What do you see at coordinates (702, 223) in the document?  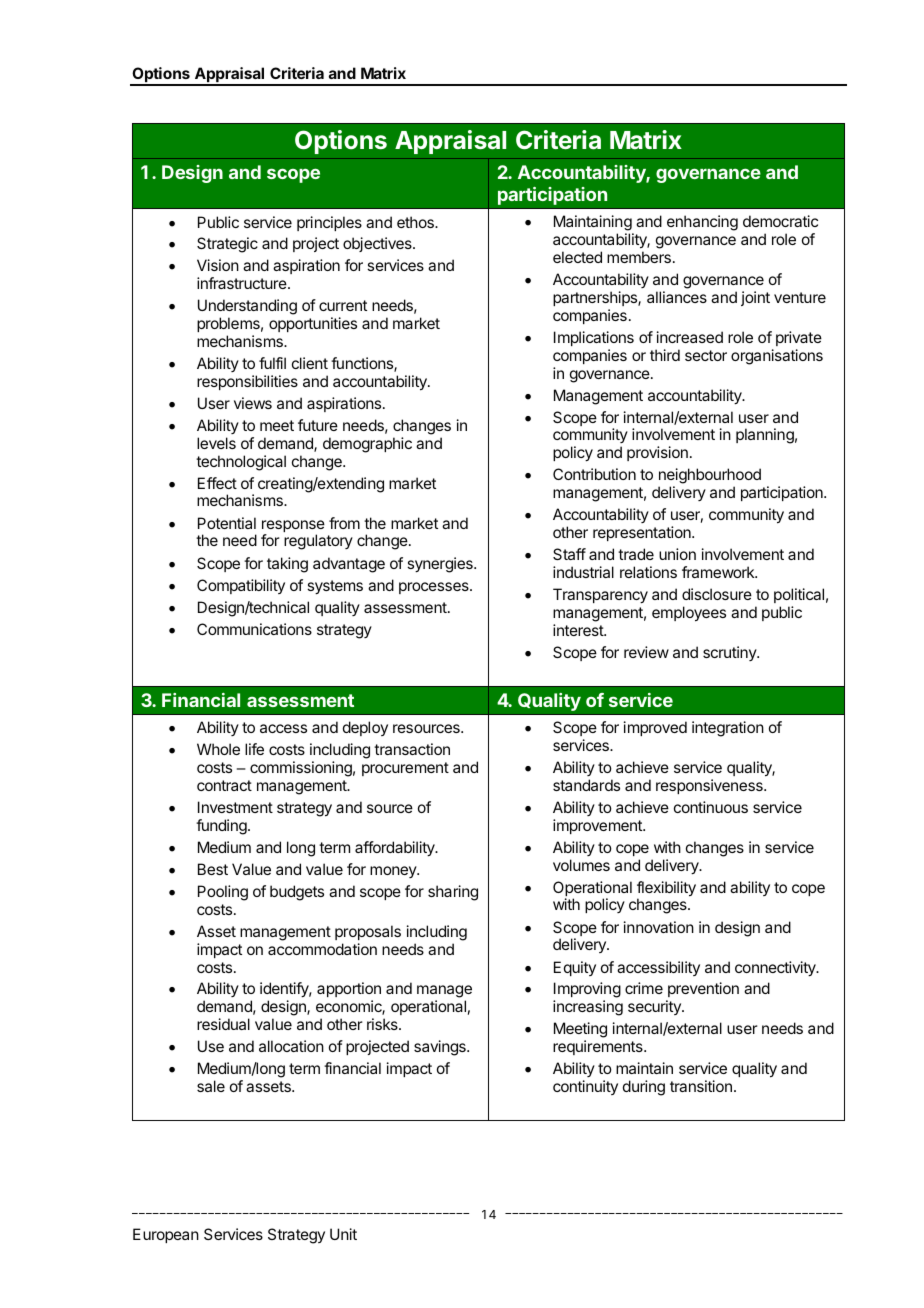 I see `enhancing` at bounding box center [702, 223].
